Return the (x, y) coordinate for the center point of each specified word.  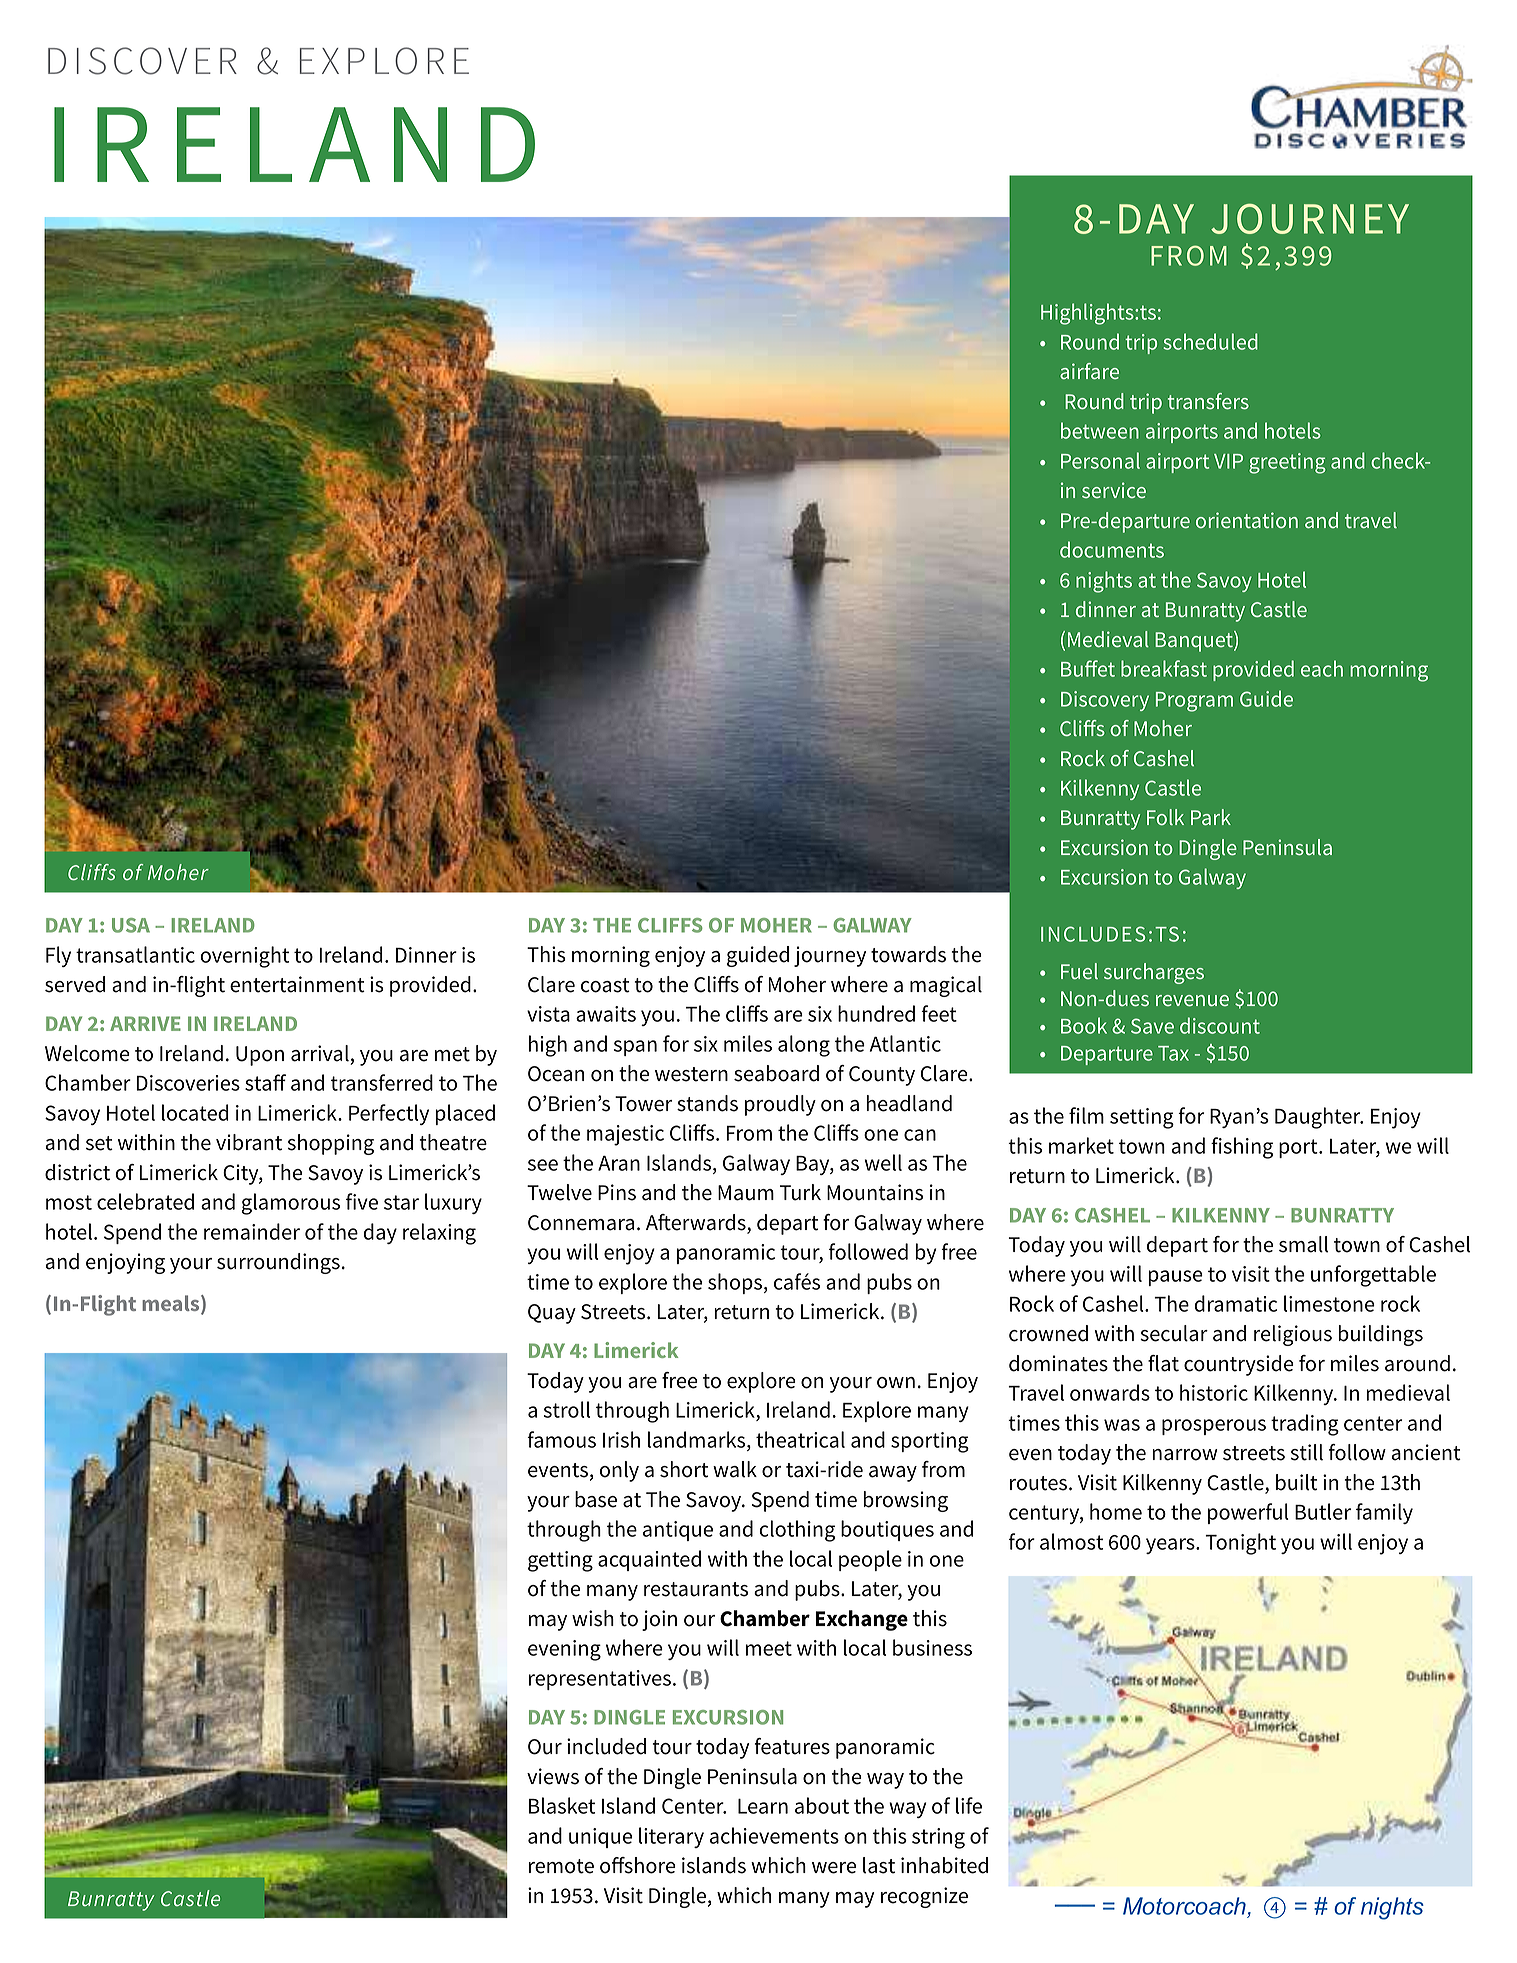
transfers (1208, 401)
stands (707, 1103)
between (1100, 430)
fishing (1242, 1148)
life (969, 1805)
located (195, 1112)
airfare (1089, 371)
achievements (774, 1835)
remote (561, 1866)
